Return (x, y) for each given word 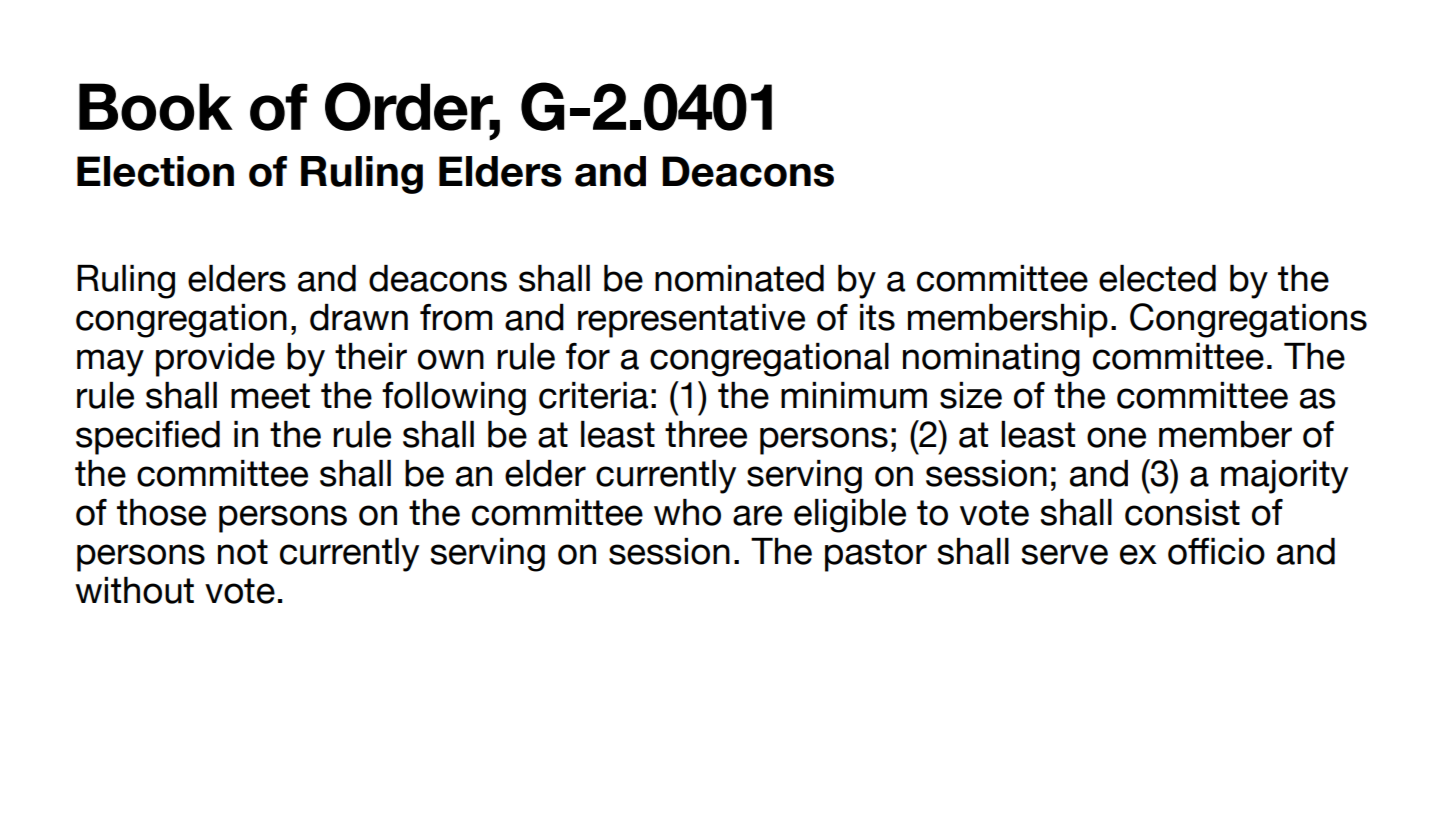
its (877, 317)
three (706, 434)
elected (1157, 278)
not (243, 552)
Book (156, 107)
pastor (876, 555)
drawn (359, 317)
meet (270, 396)
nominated (739, 278)
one (1116, 437)
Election (155, 171)
